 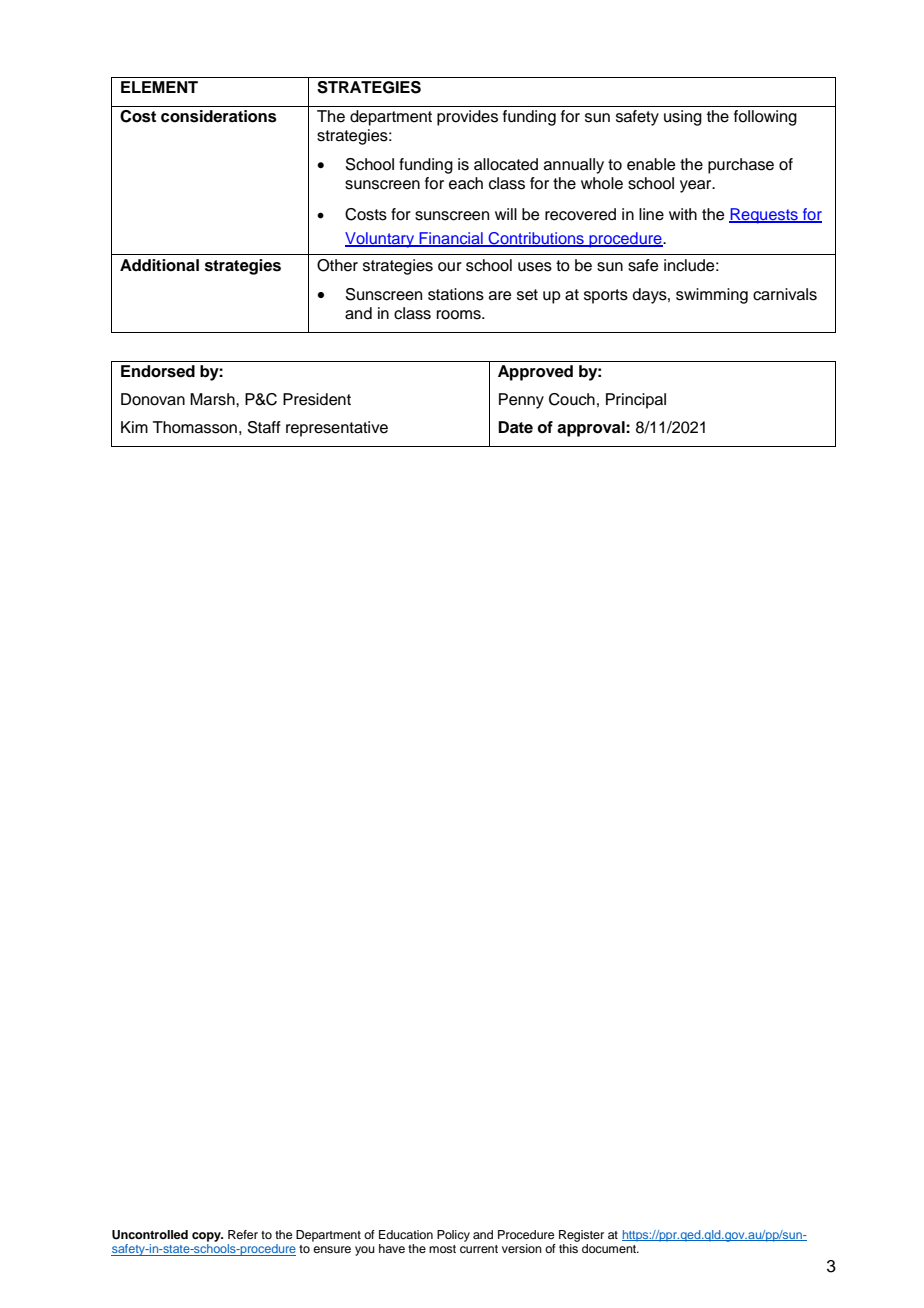 What do you see at coordinates (515, 427) in the screenshot?
I see `Date` at bounding box center [515, 427].
